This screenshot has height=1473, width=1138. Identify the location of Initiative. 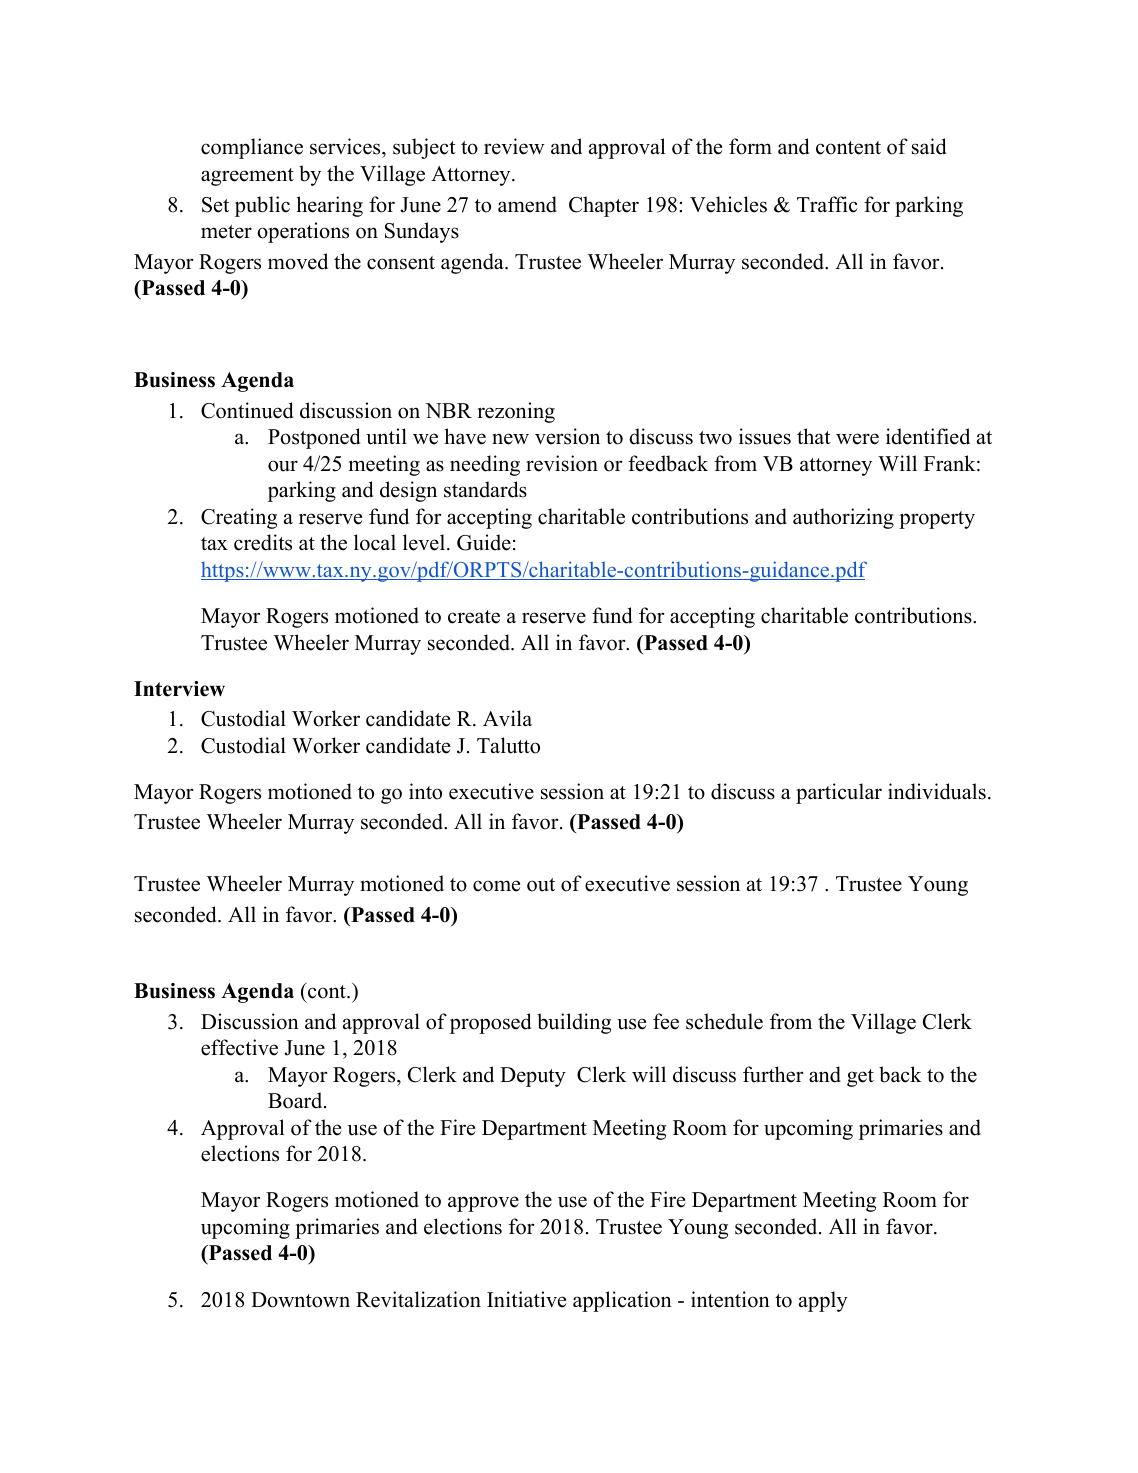
(526, 1299).
